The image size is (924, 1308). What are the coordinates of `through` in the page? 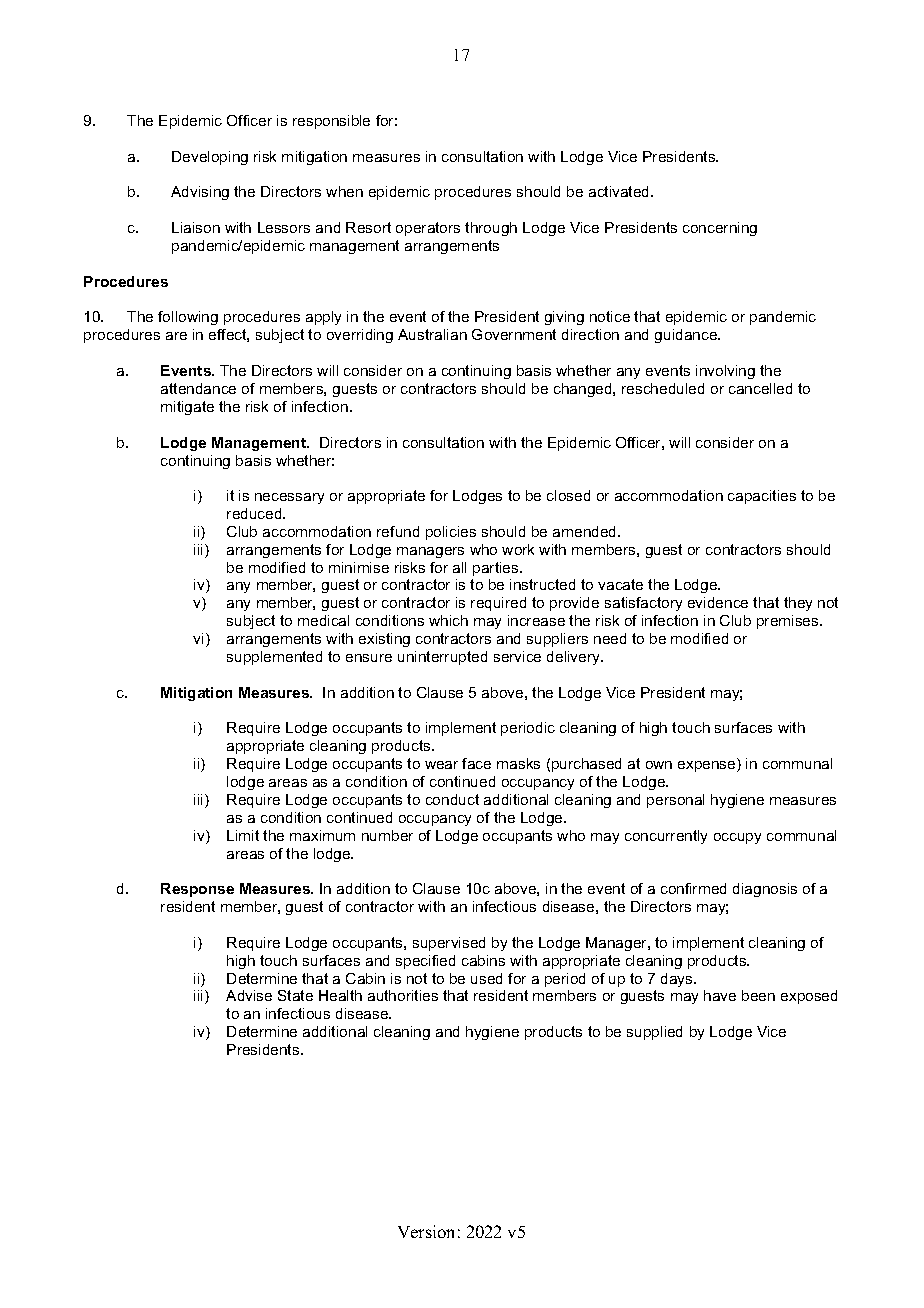 It's located at (491, 229).
